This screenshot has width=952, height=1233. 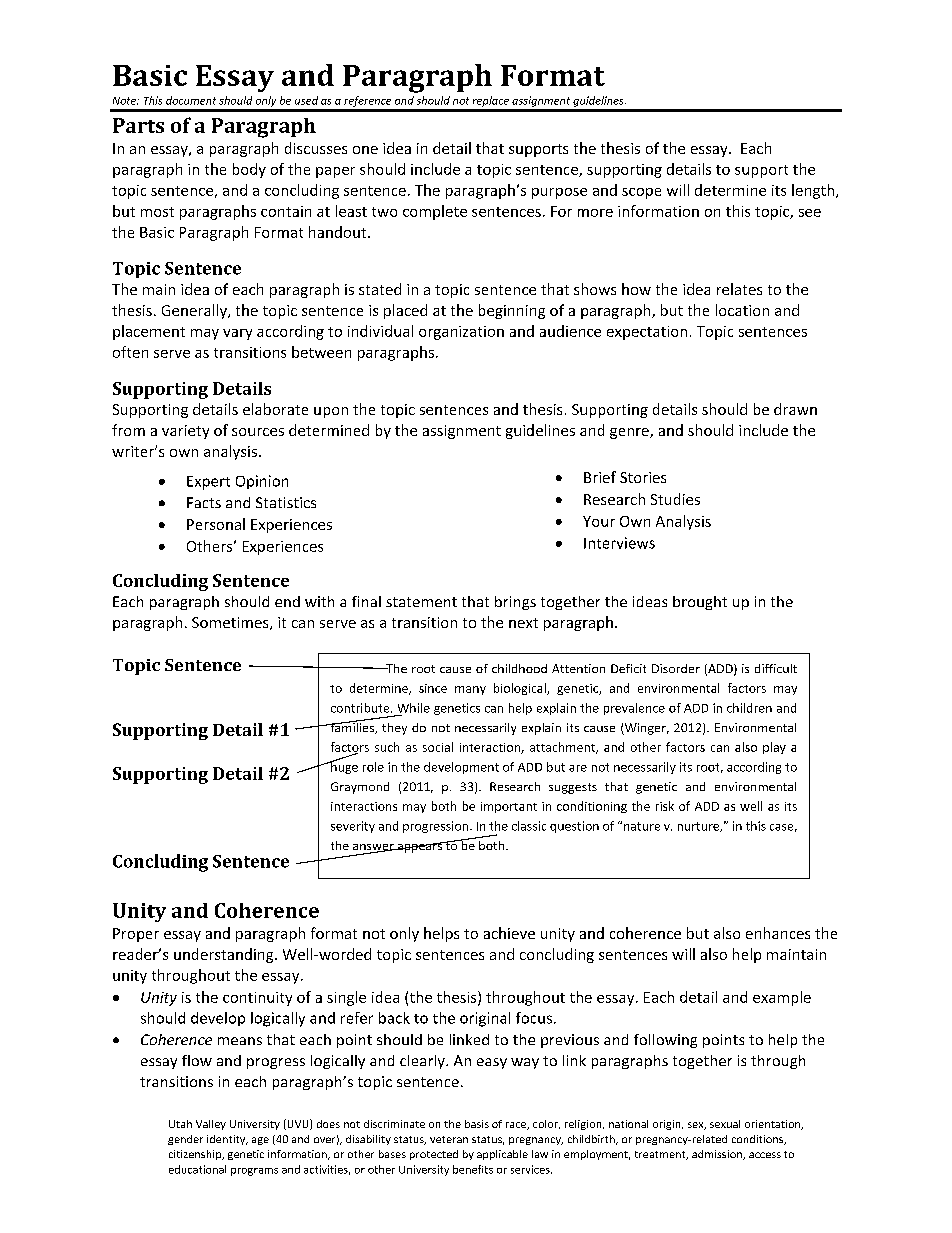 I want to click on identity, so click(x=227, y=1140).
